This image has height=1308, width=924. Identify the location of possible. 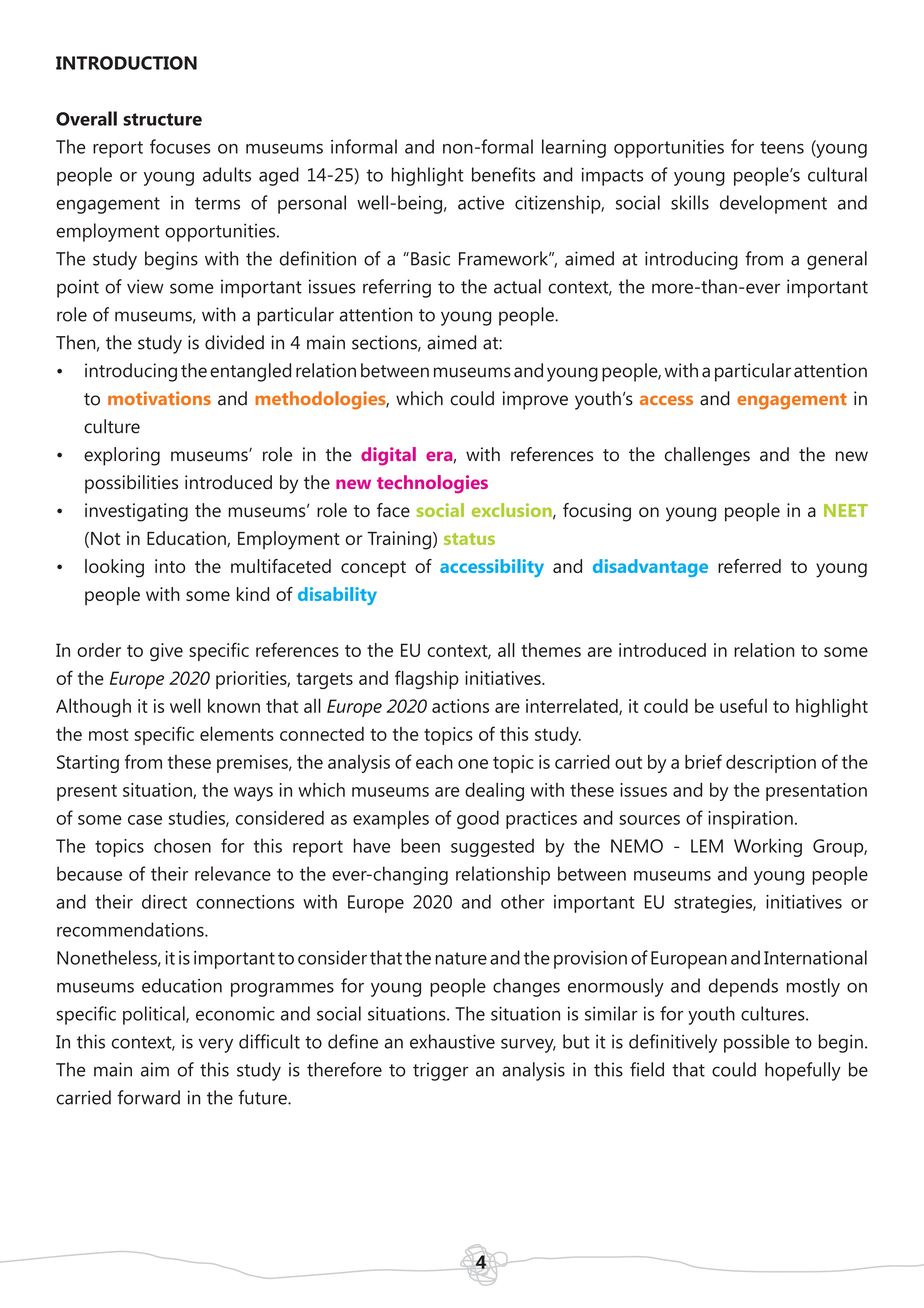
(756, 1043).
